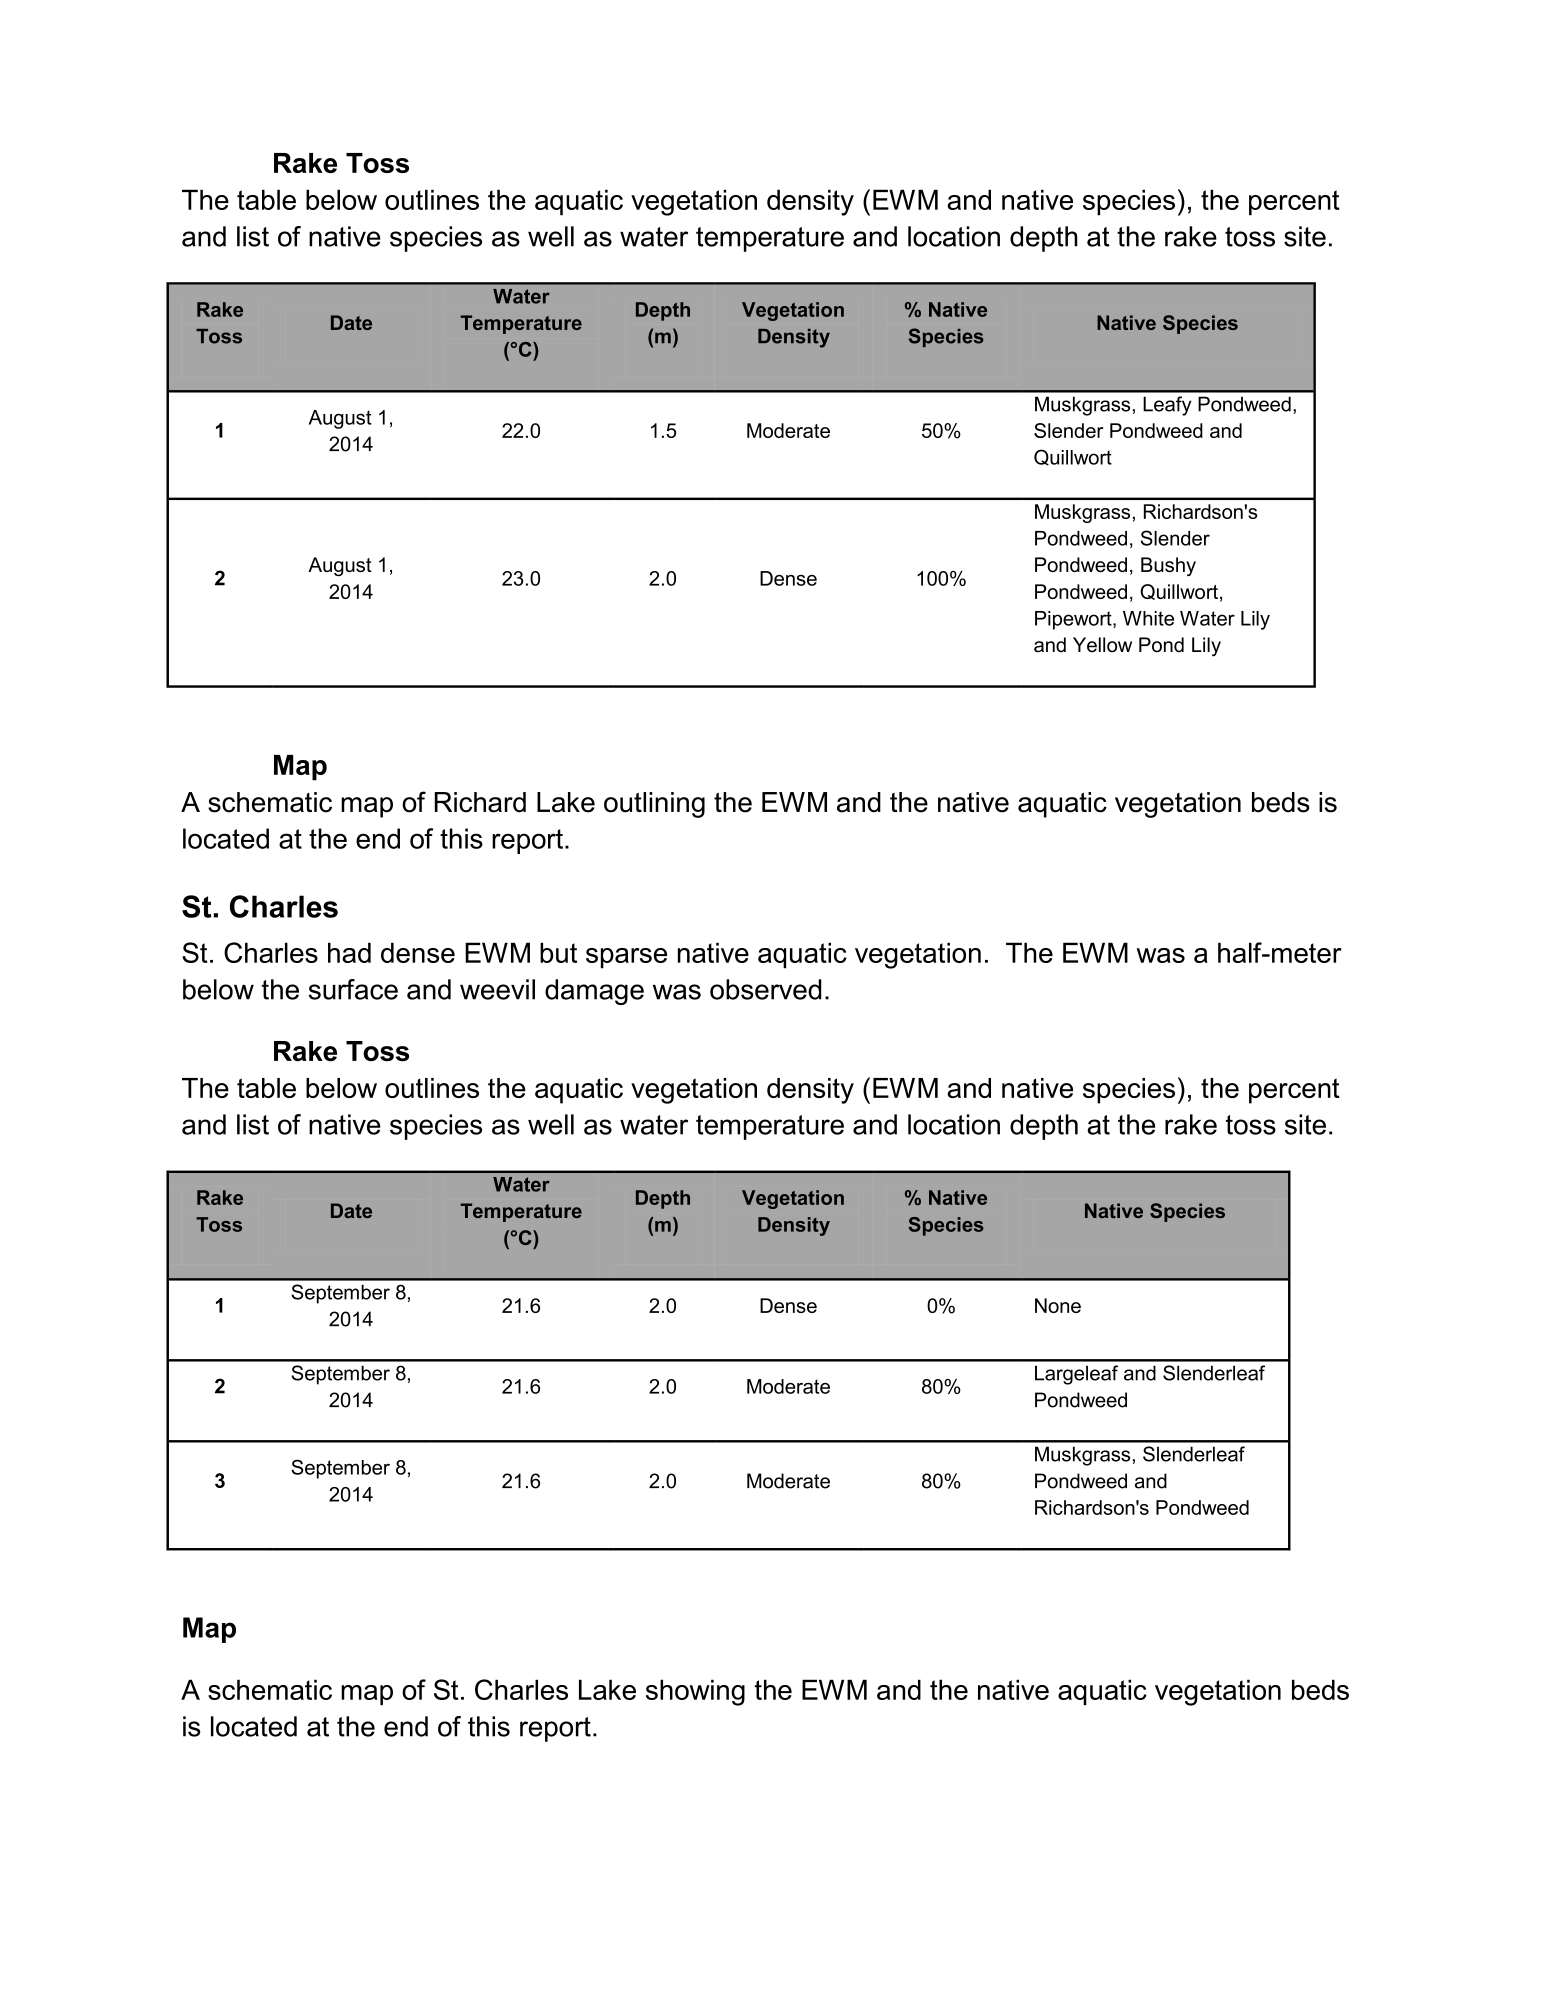 This image has width=1541, height=1994. Describe the element at coordinates (1058, 1305) in the image. I see `None` at that location.
